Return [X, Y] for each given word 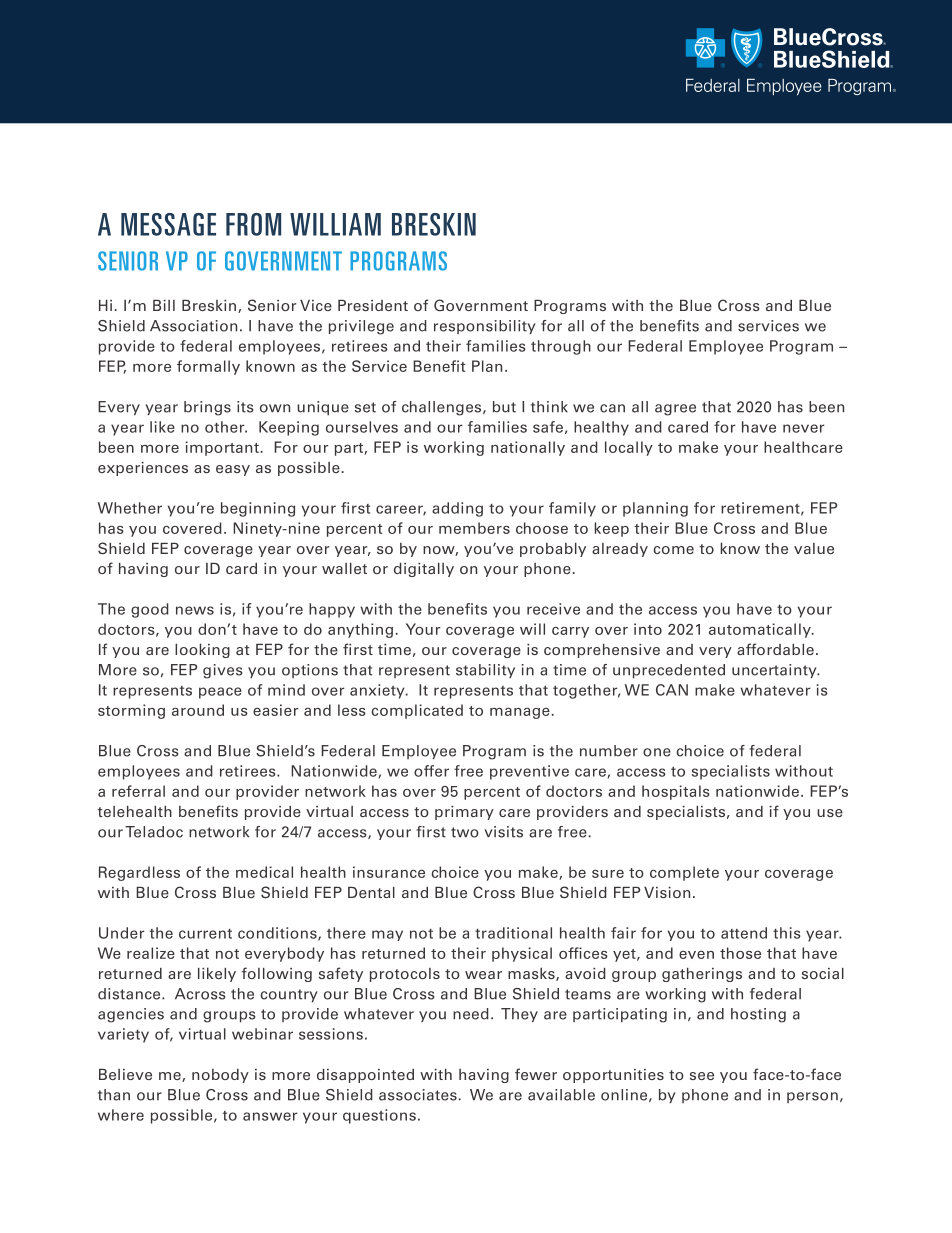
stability [485, 671]
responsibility [485, 327]
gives [223, 671]
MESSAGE [168, 224]
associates [418, 1095]
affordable [775, 649]
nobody [220, 1076]
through [561, 347]
